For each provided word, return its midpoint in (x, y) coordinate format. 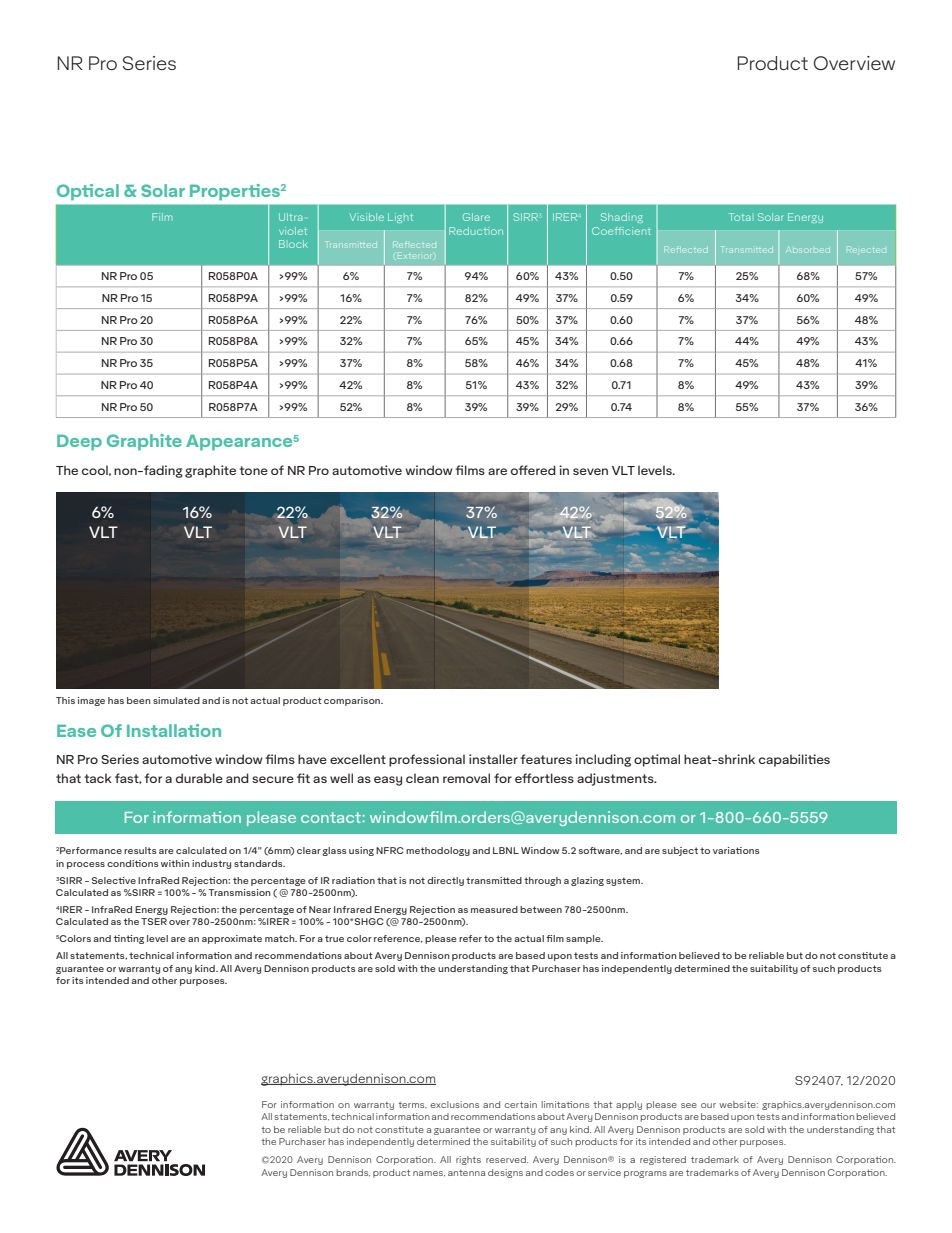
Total (740, 217)
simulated (176, 700)
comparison (353, 701)
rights (468, 1160)
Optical (88, 192)
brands (353, 1173)
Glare (476, 217)
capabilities (794, 760)
